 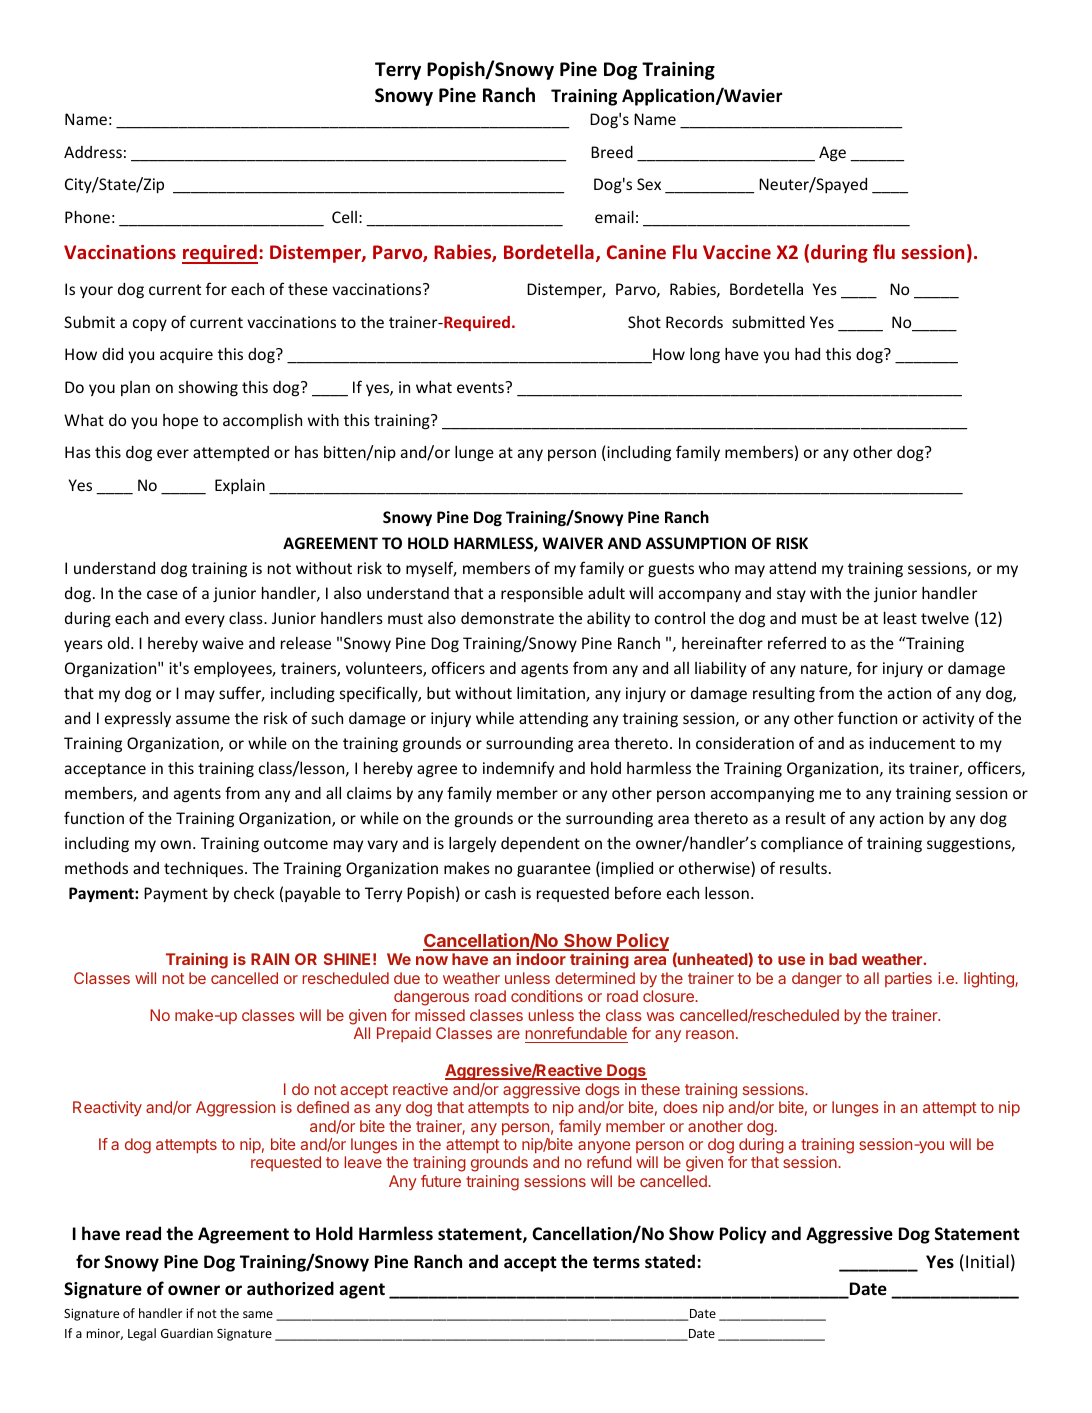 I want to click on events, so click(x=482, y=387).
